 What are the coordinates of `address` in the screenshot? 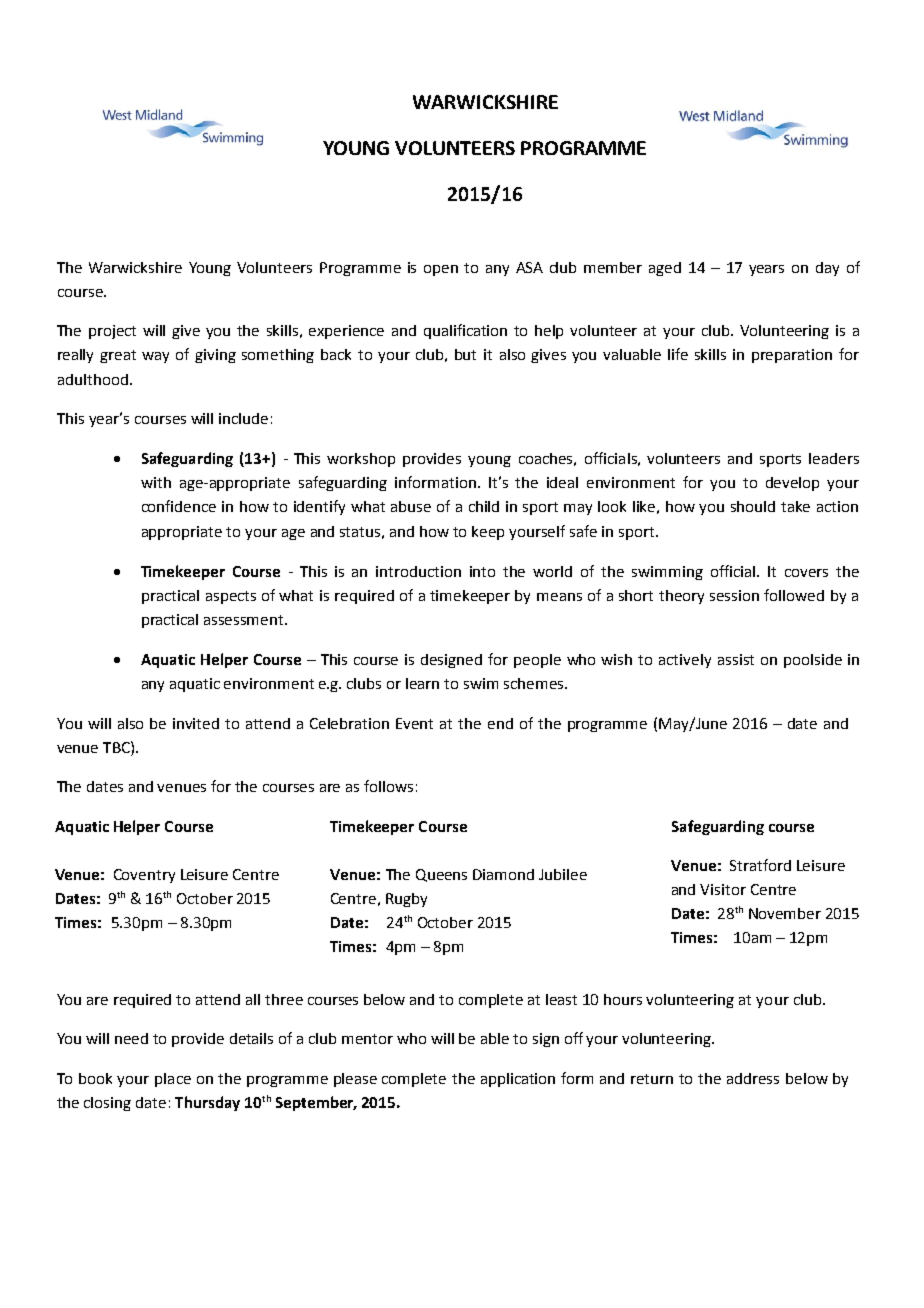 It's located at (753, 1078).
